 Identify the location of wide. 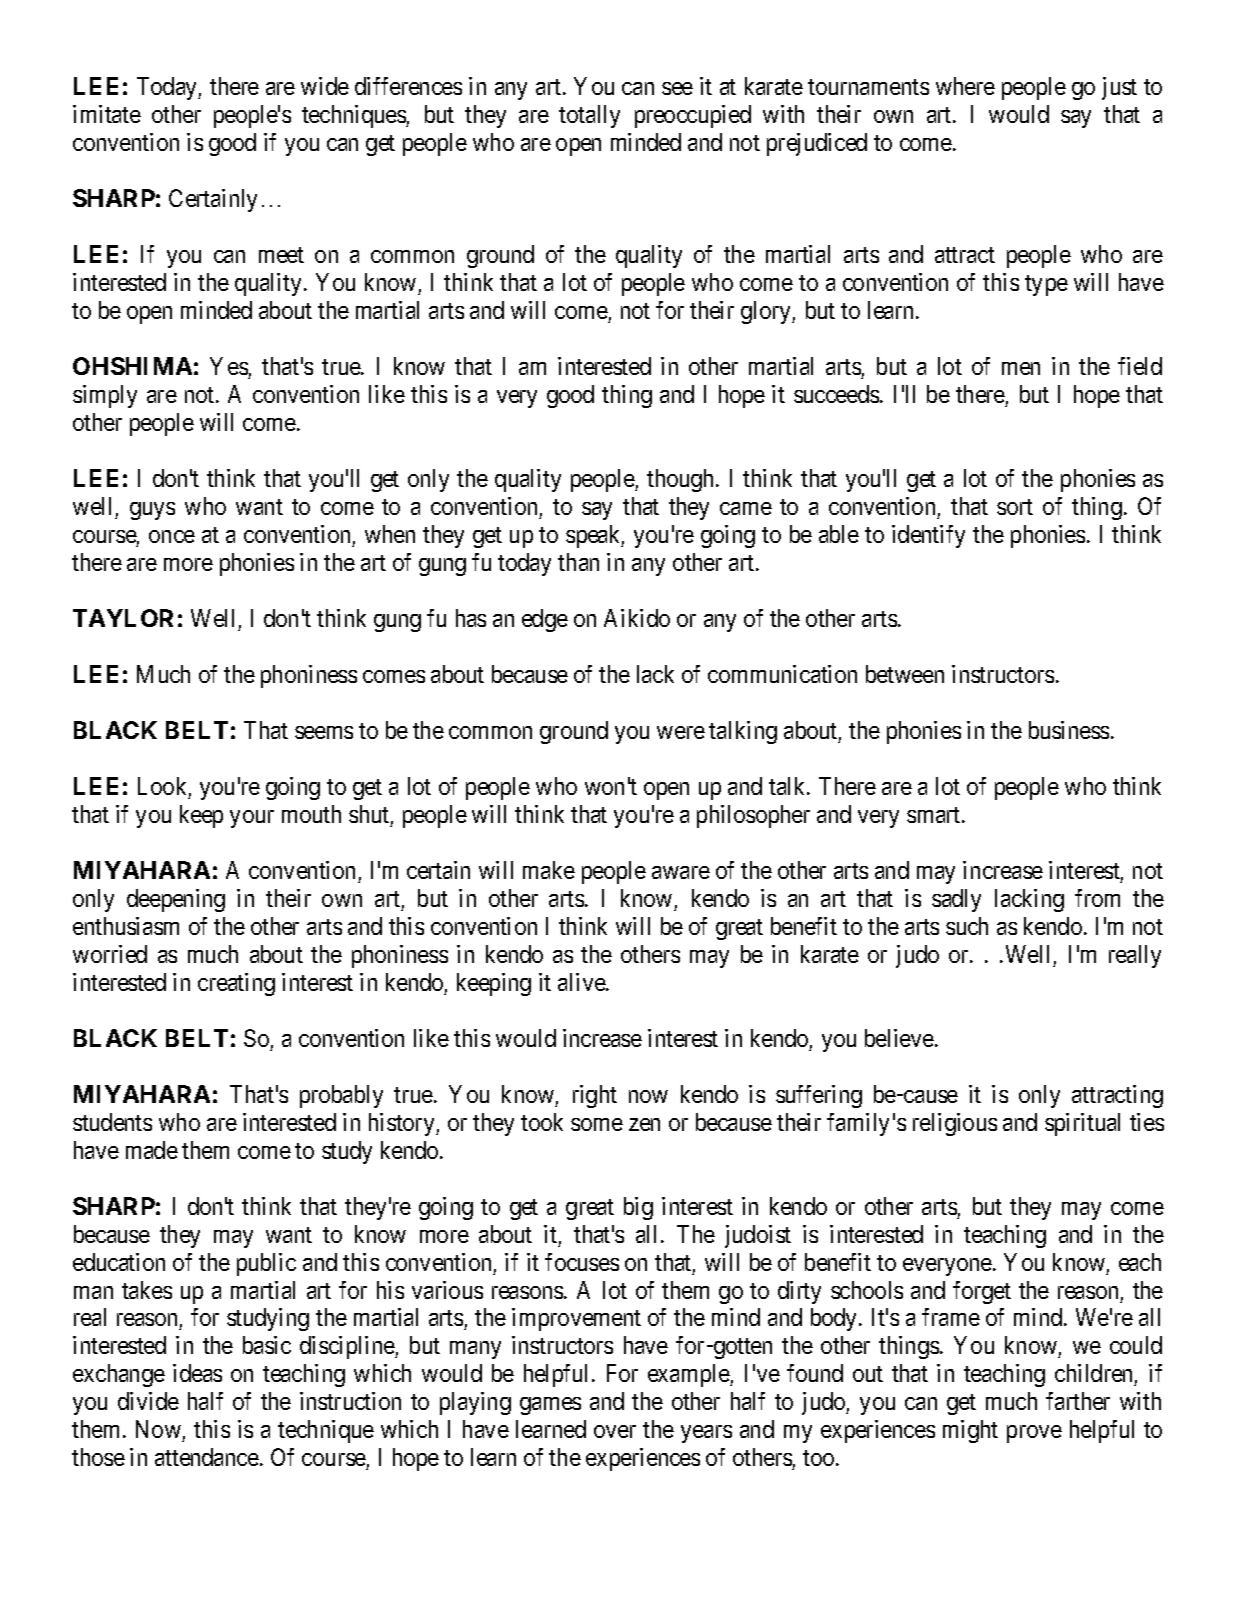
(325, 86).
